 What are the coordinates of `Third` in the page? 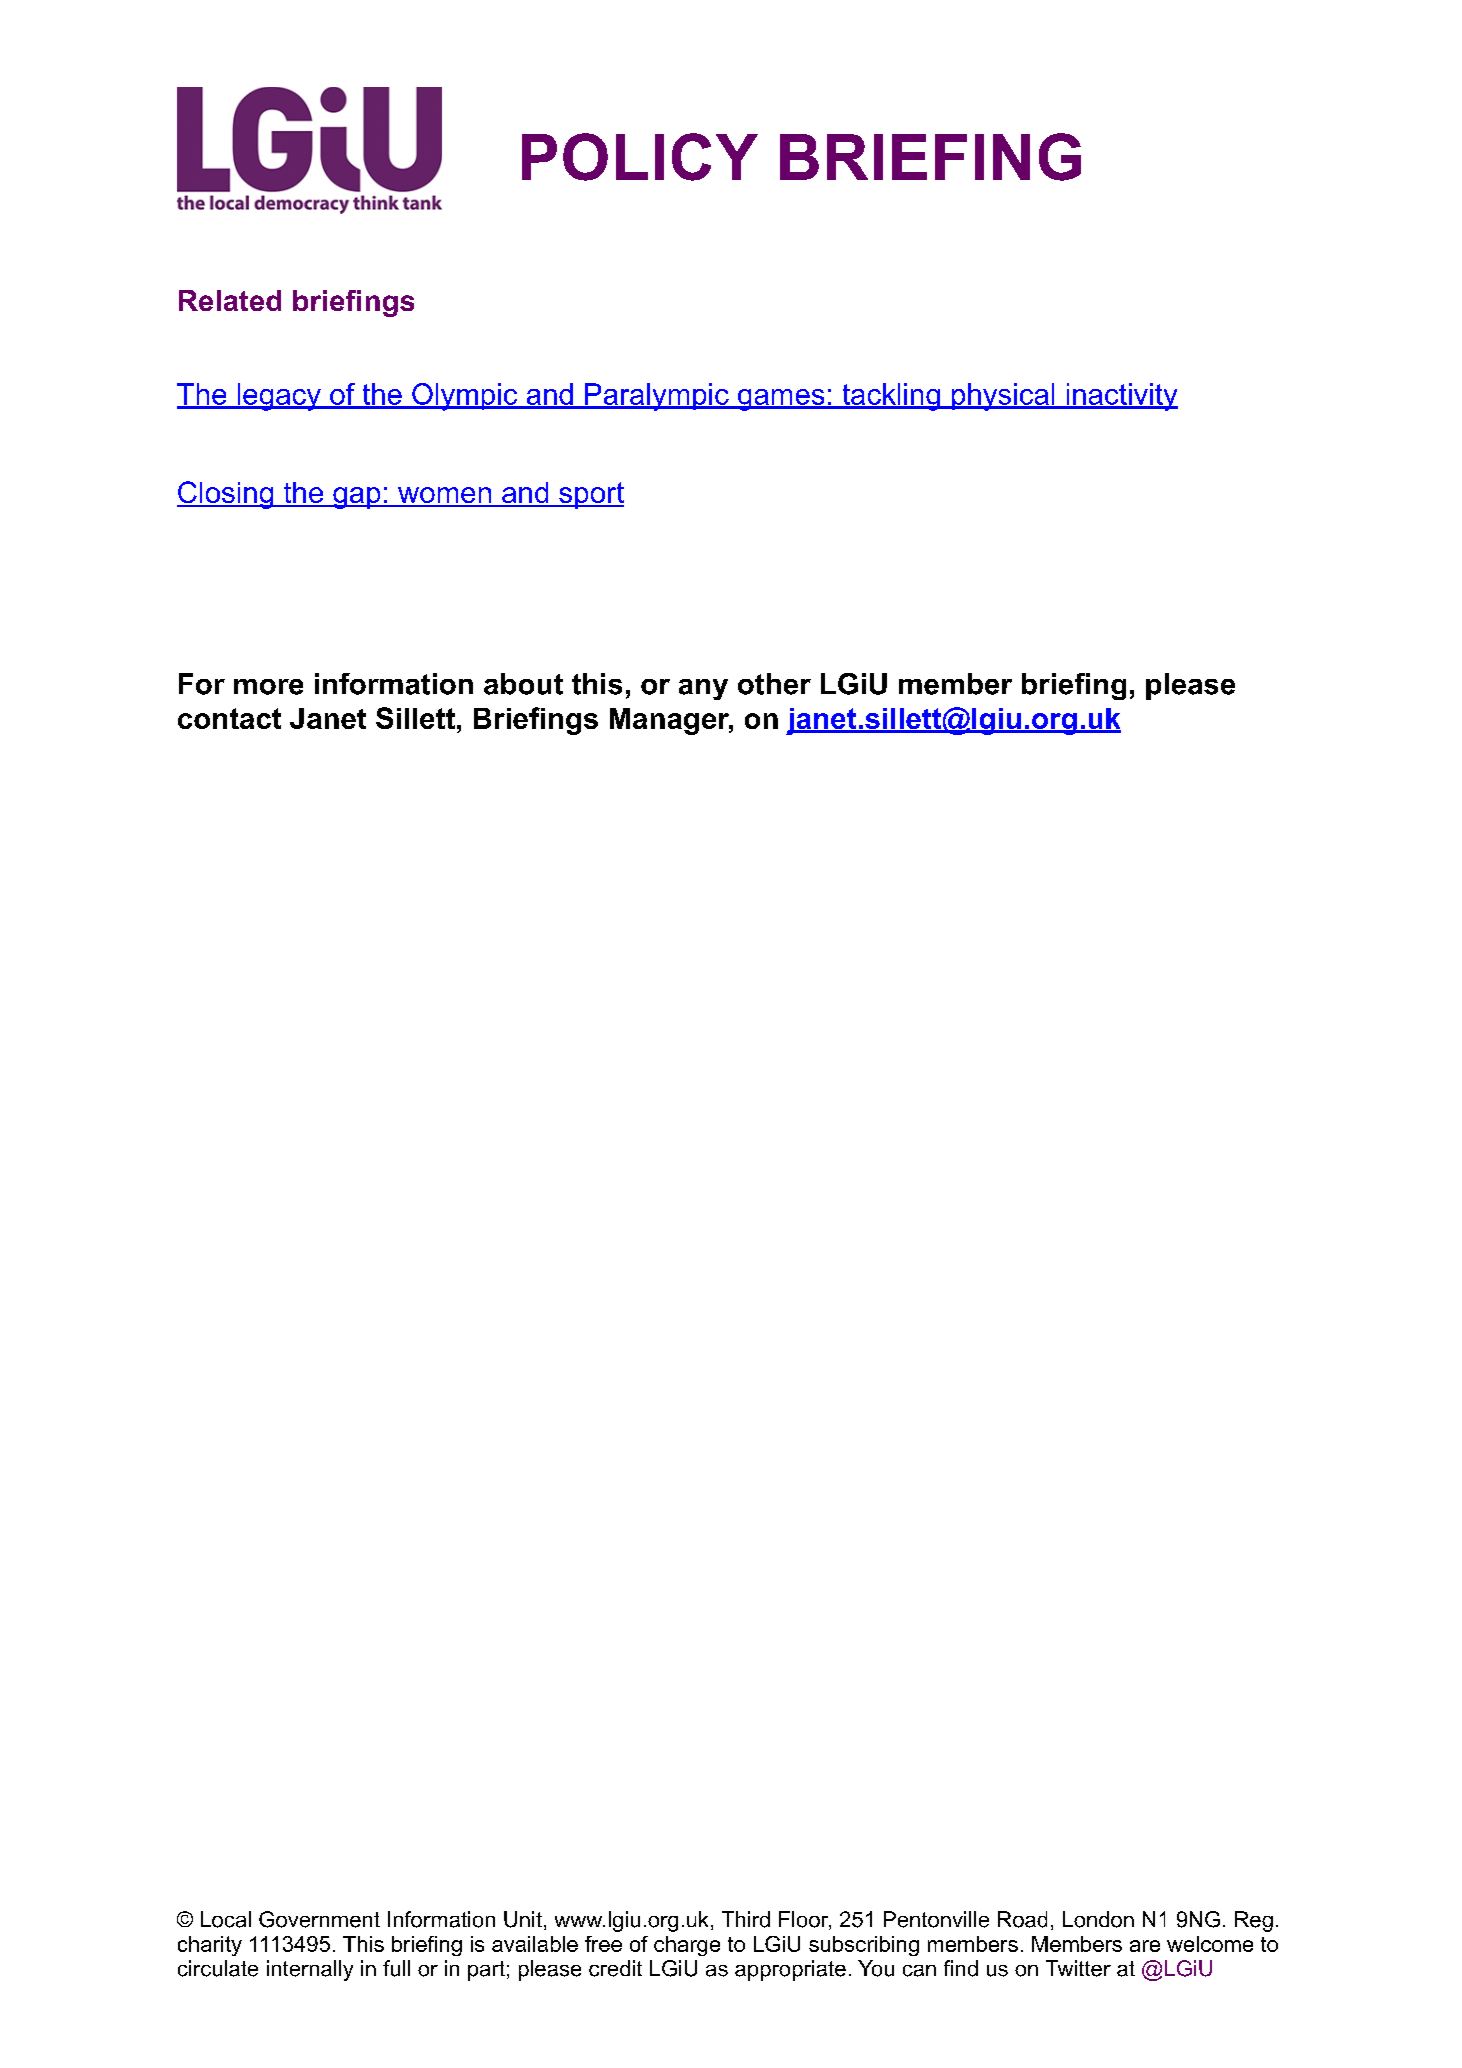 It's located at (746, 1919).
